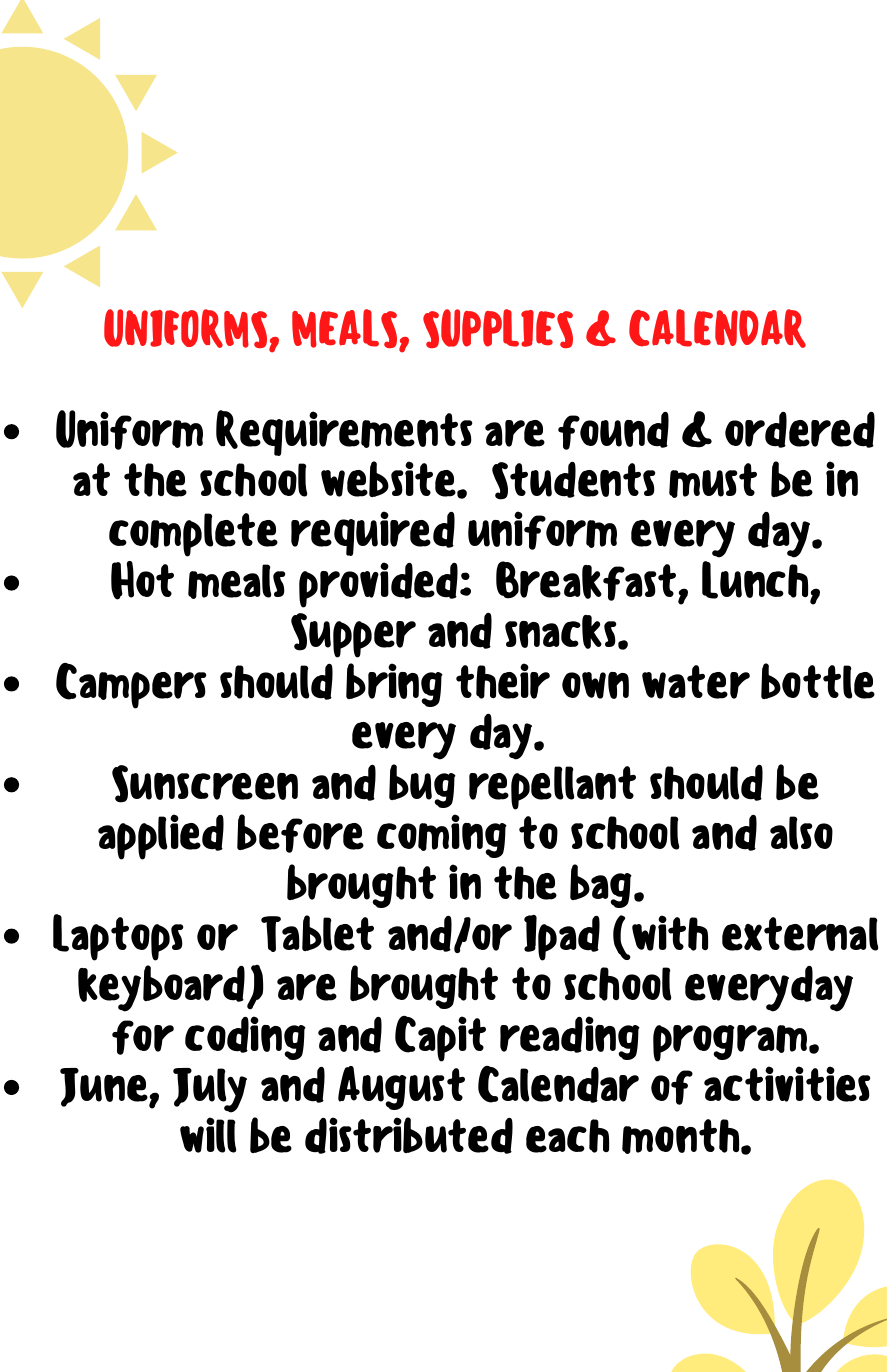 This screenshot has height=1372, width=887. Describe the element at coordinates (800, 430) in the screenshot. I see `ordered` at that location.
